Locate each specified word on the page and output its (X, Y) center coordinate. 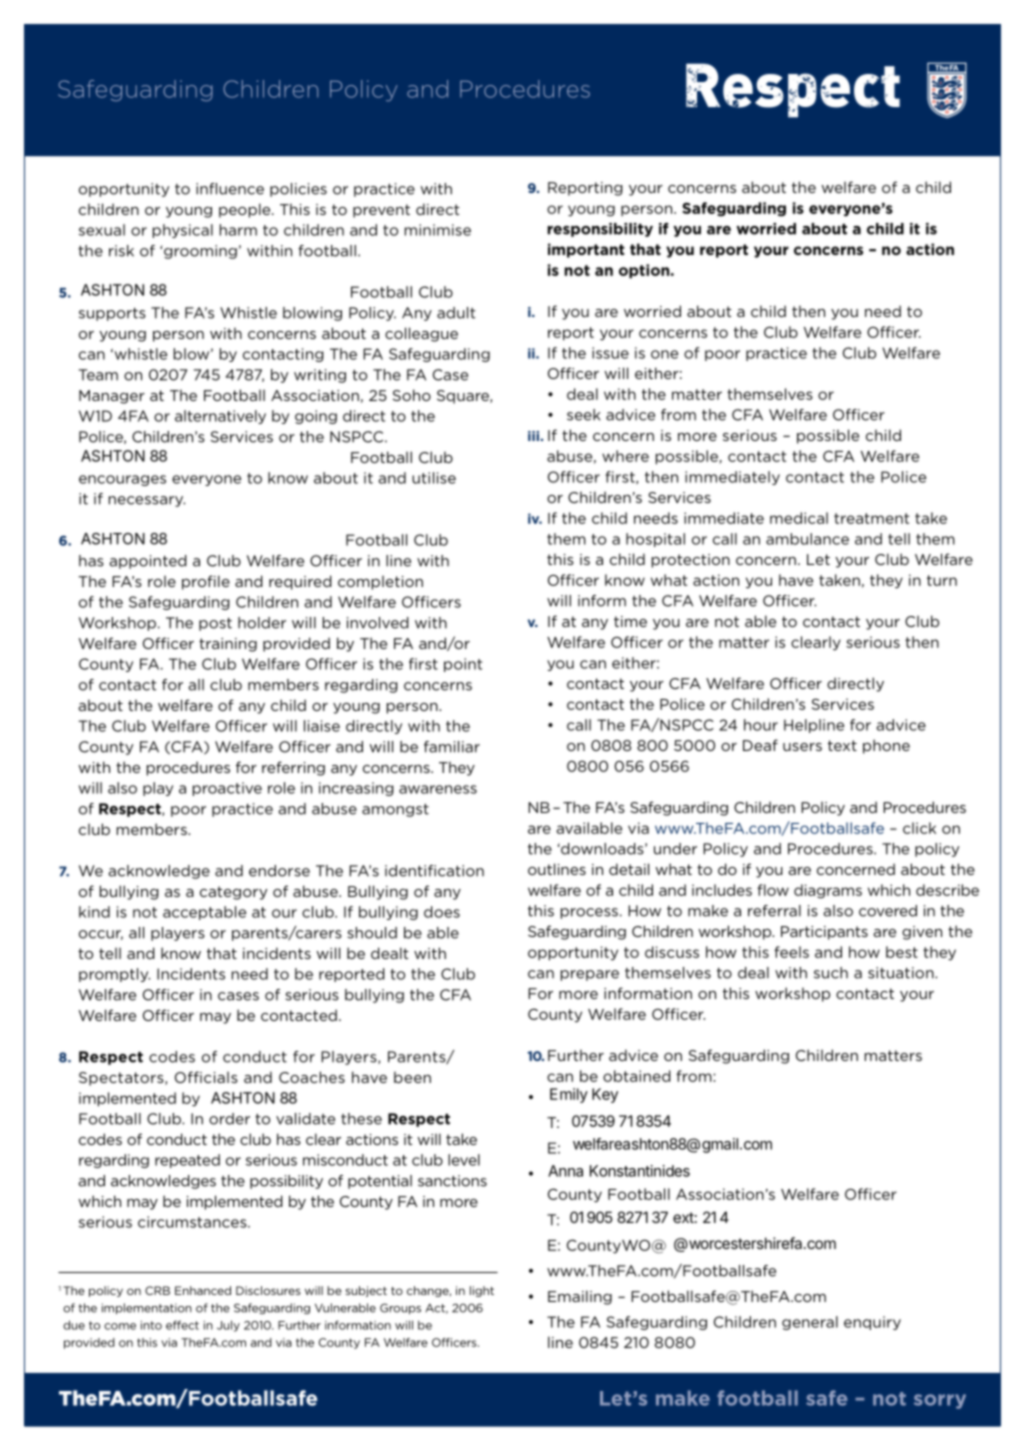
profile (206, 582)
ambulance (807, 539)
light (482, 1291)
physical (183, 231)
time (630, 621)
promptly (114, 975)
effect (182, 1325)
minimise (438, 230)
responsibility (600, 230)
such (831, 973)
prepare (590, 975)
